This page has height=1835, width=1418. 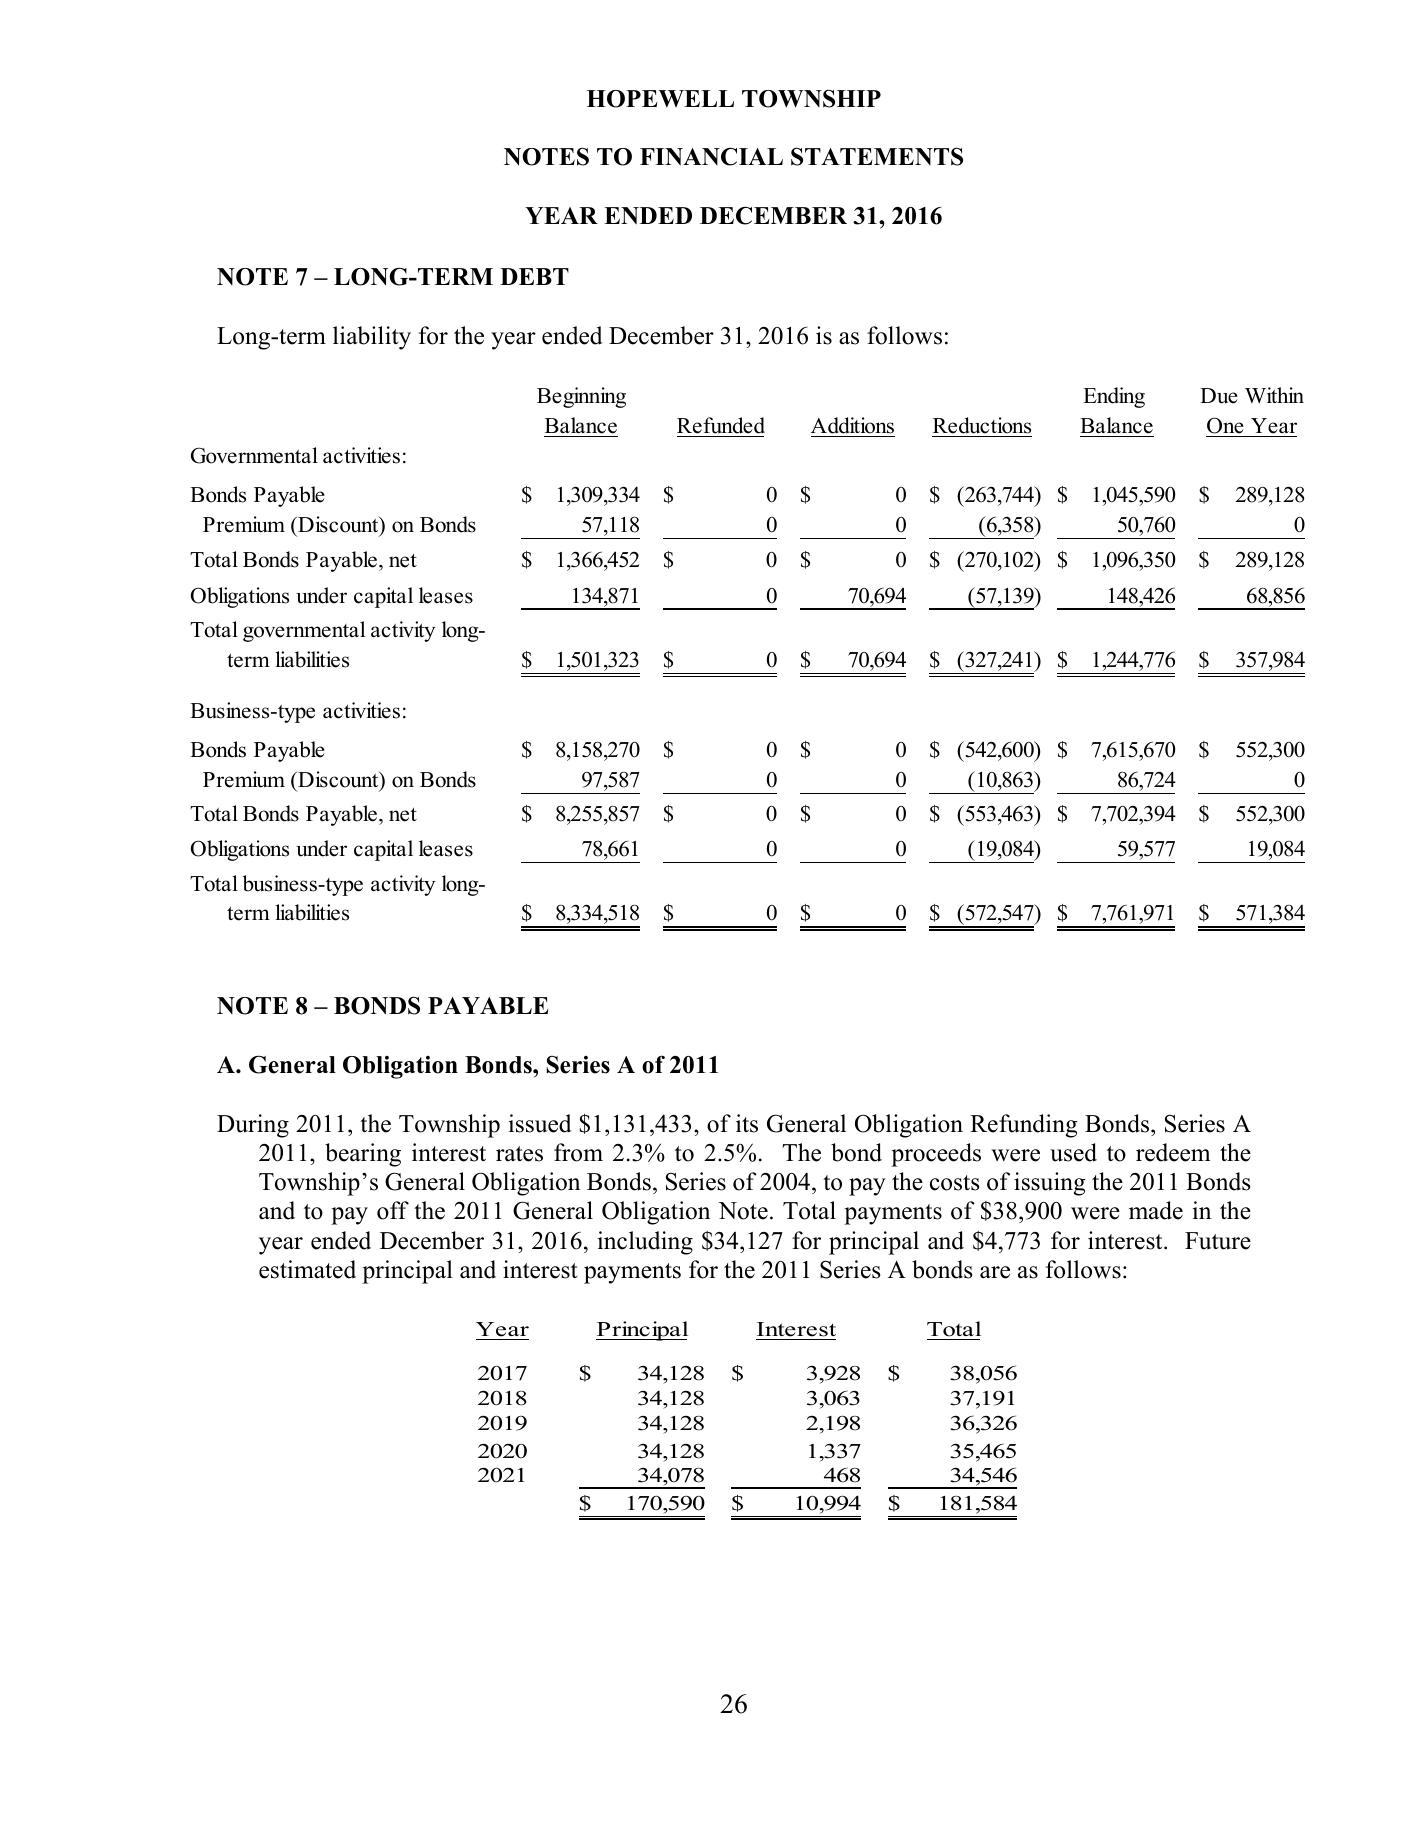 I want to click on liability, so click(x=372, y=338).
